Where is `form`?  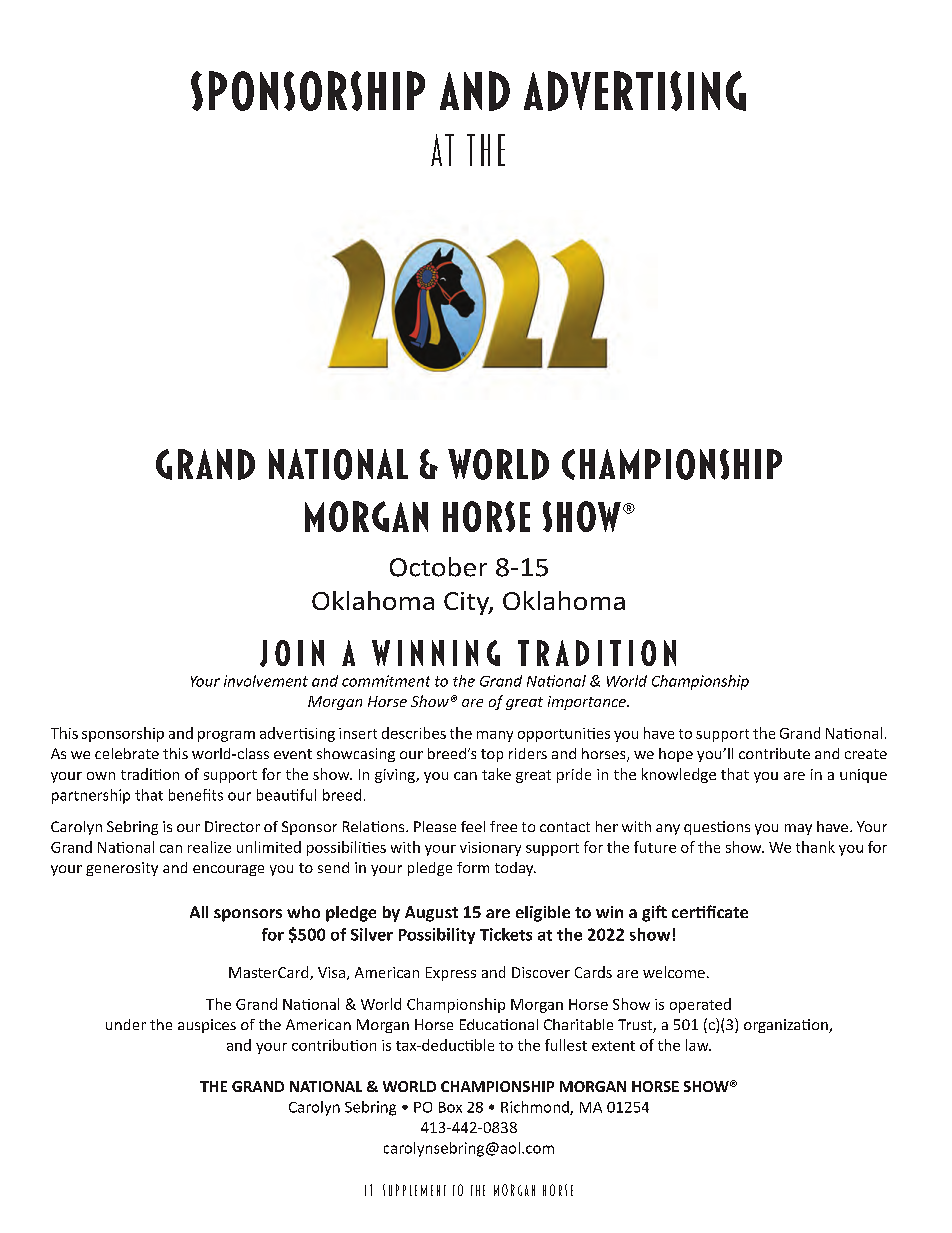
form is located at coordinates (473, 867).
